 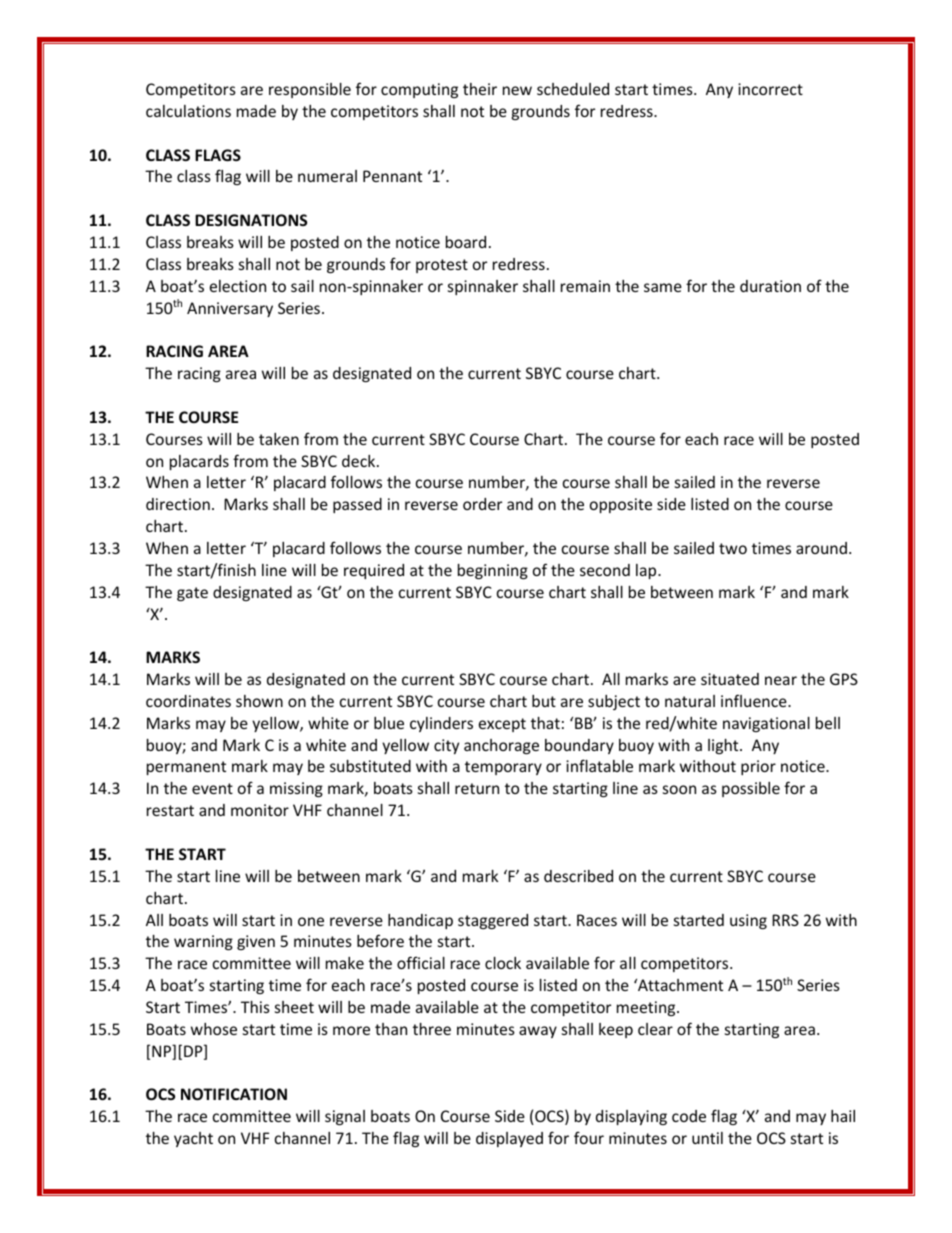 I want to click on displayed, so click(x=509, y=1139).
